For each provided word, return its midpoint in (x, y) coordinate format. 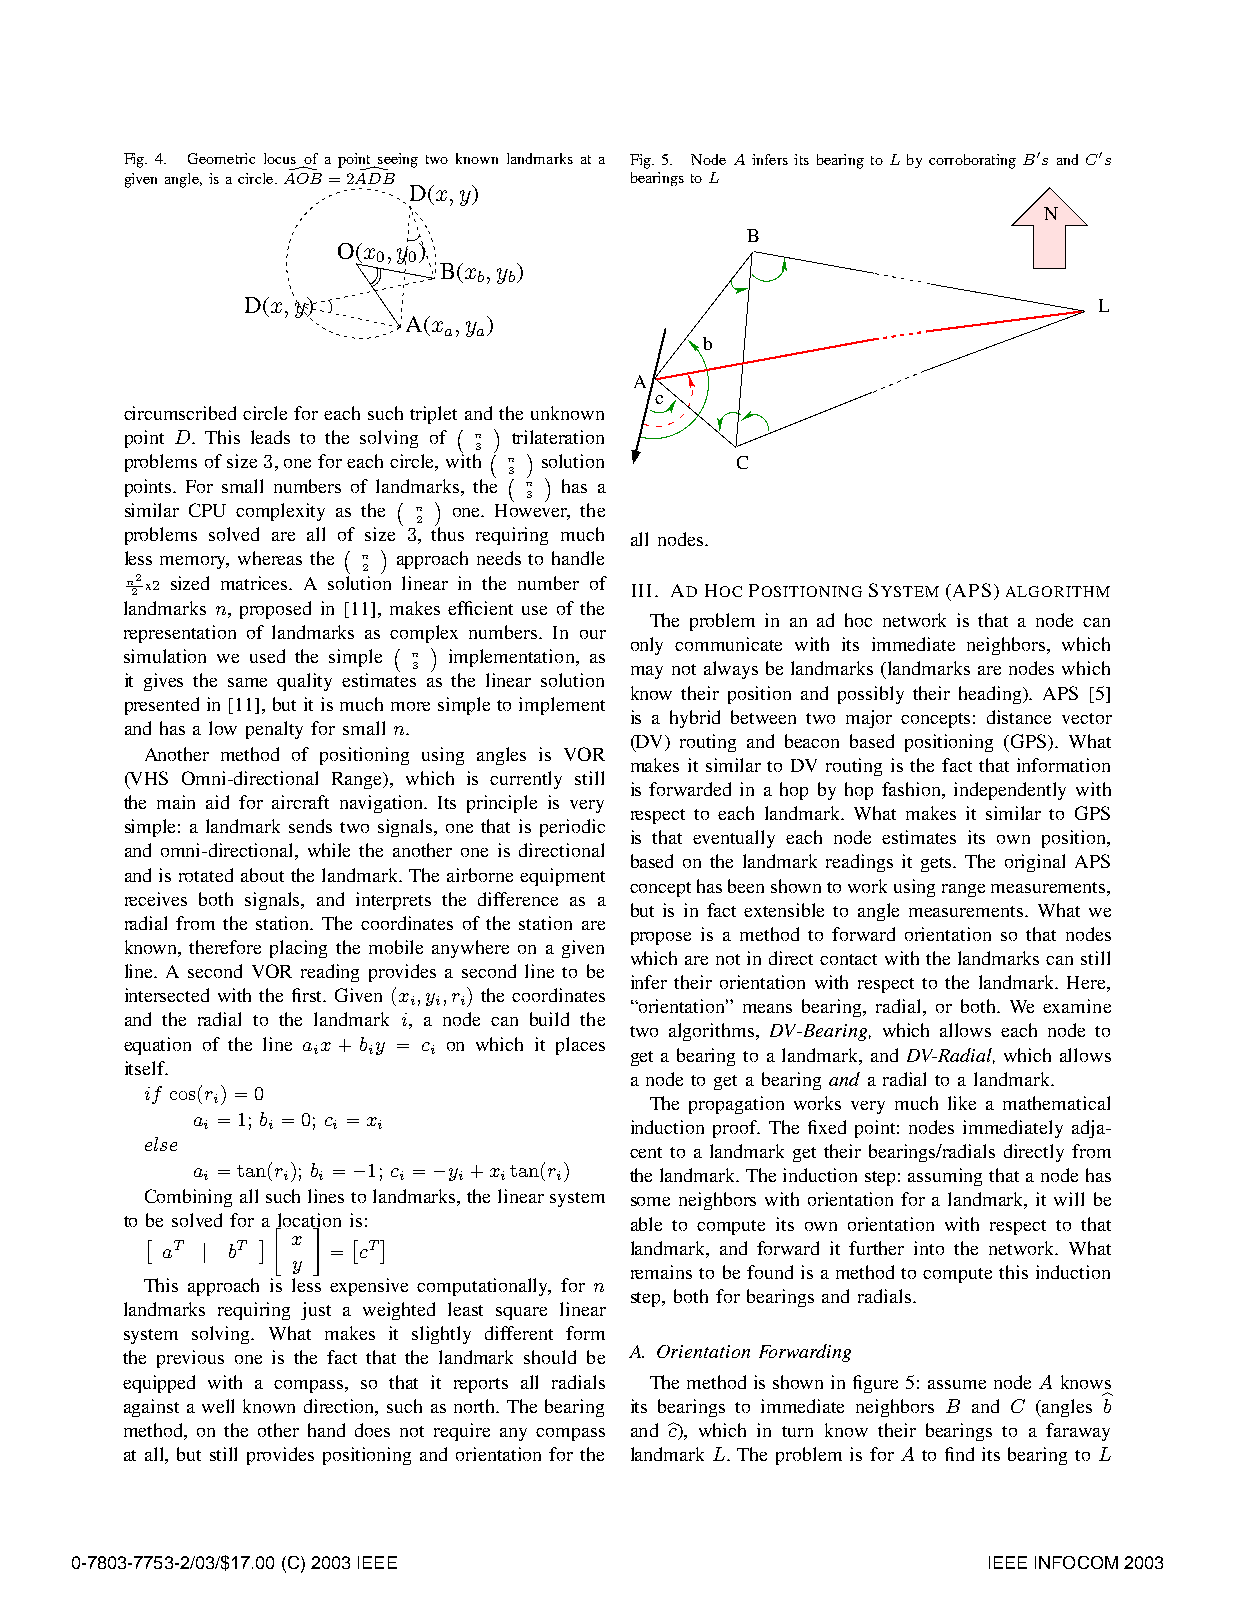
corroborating (972, 161)
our (593, 634)
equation (157, 1046)
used (267, 656)
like (962, 1103)
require (462, 1432)
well (218, 1406)
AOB (303, 178)
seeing (397, 161)
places (580, 1046)
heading (991, 695)
